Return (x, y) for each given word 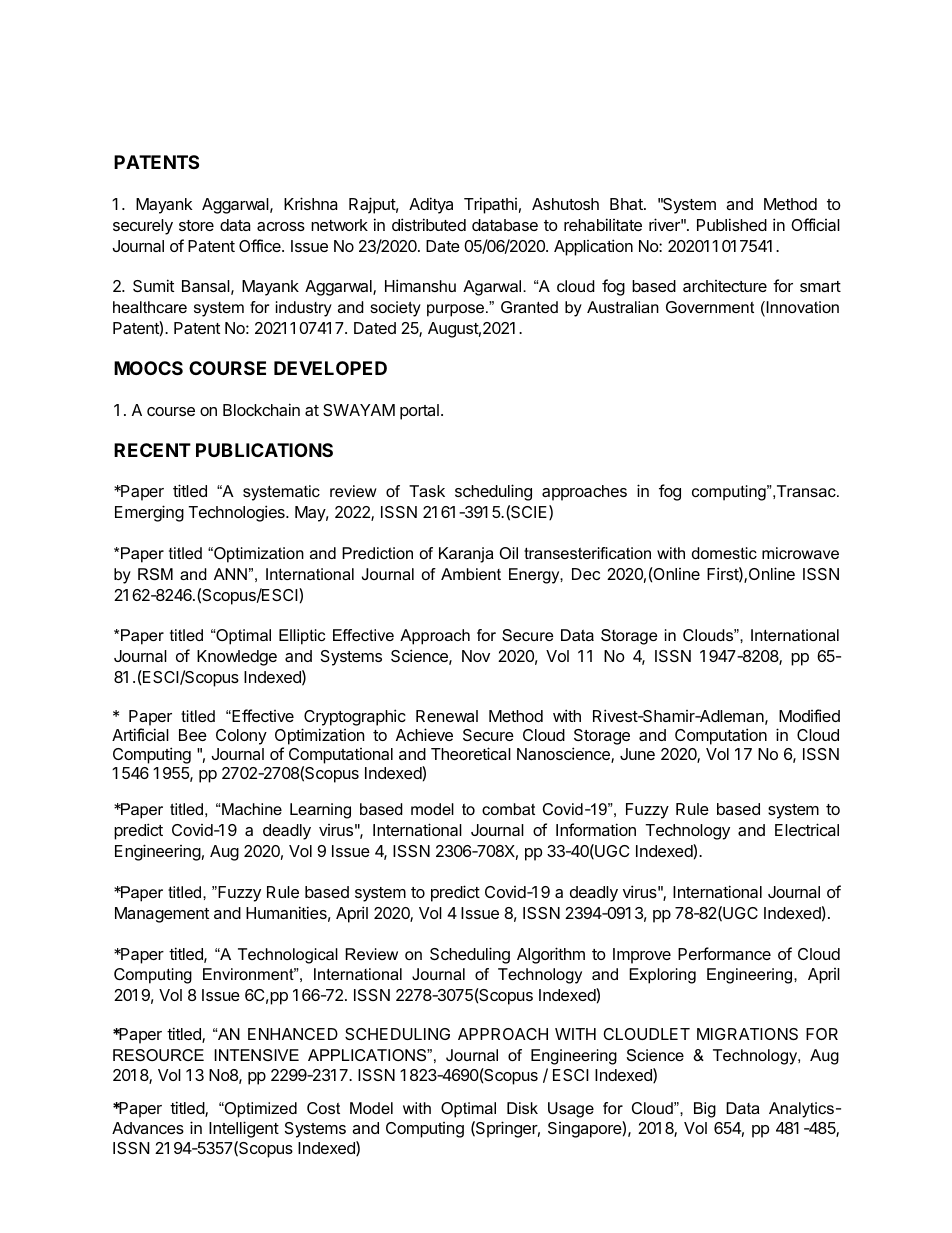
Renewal (447, 716)
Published (732, 224)
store (196, 225)
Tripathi (490, 205)
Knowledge (237, 658)
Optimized (260, 1110)
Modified (809, 715)
